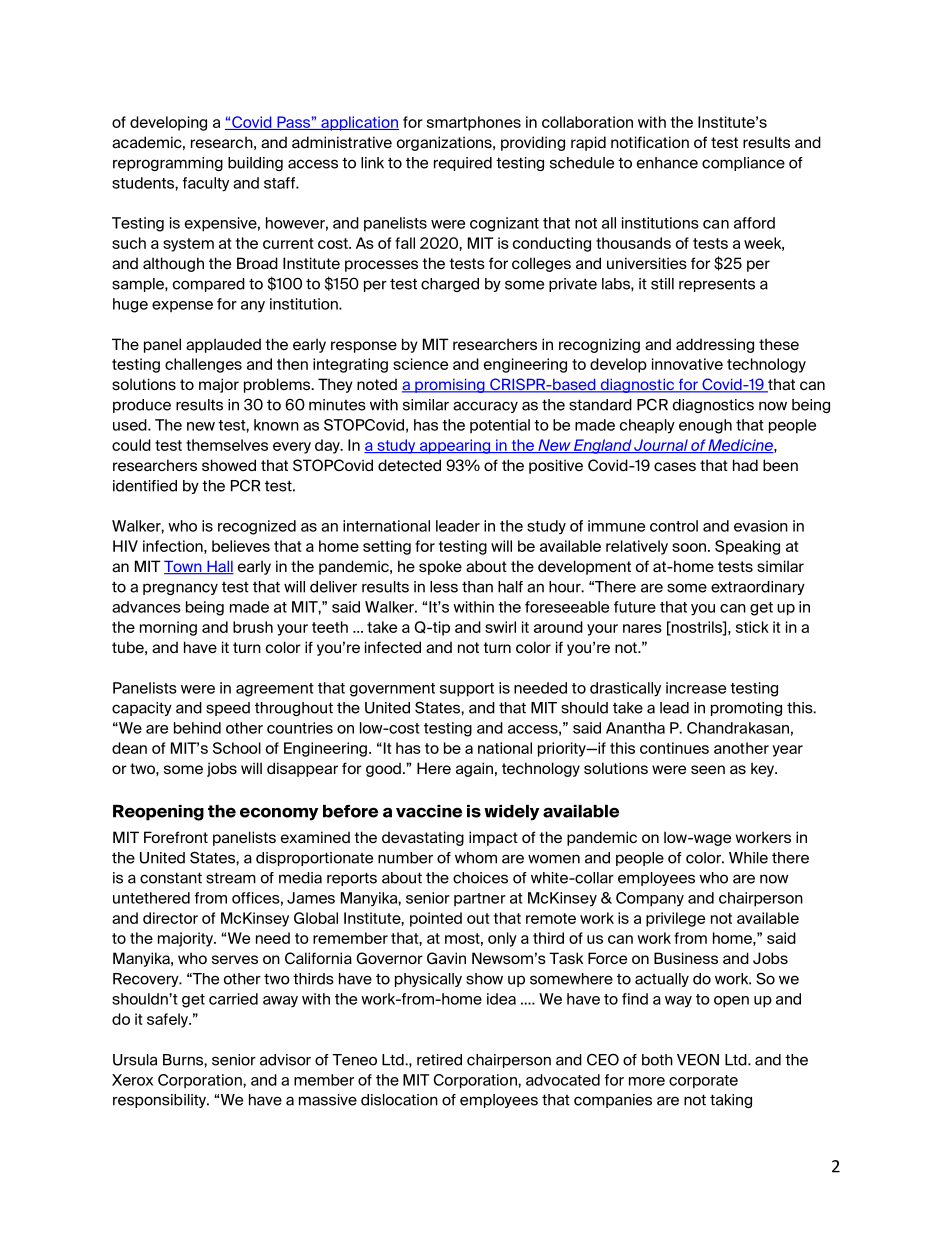 The height and width of the screenshot is (1233, 952). What do you see at coordinates (463, 164) in the screenshot?
I see `required` at bounding box center [463, 164].
